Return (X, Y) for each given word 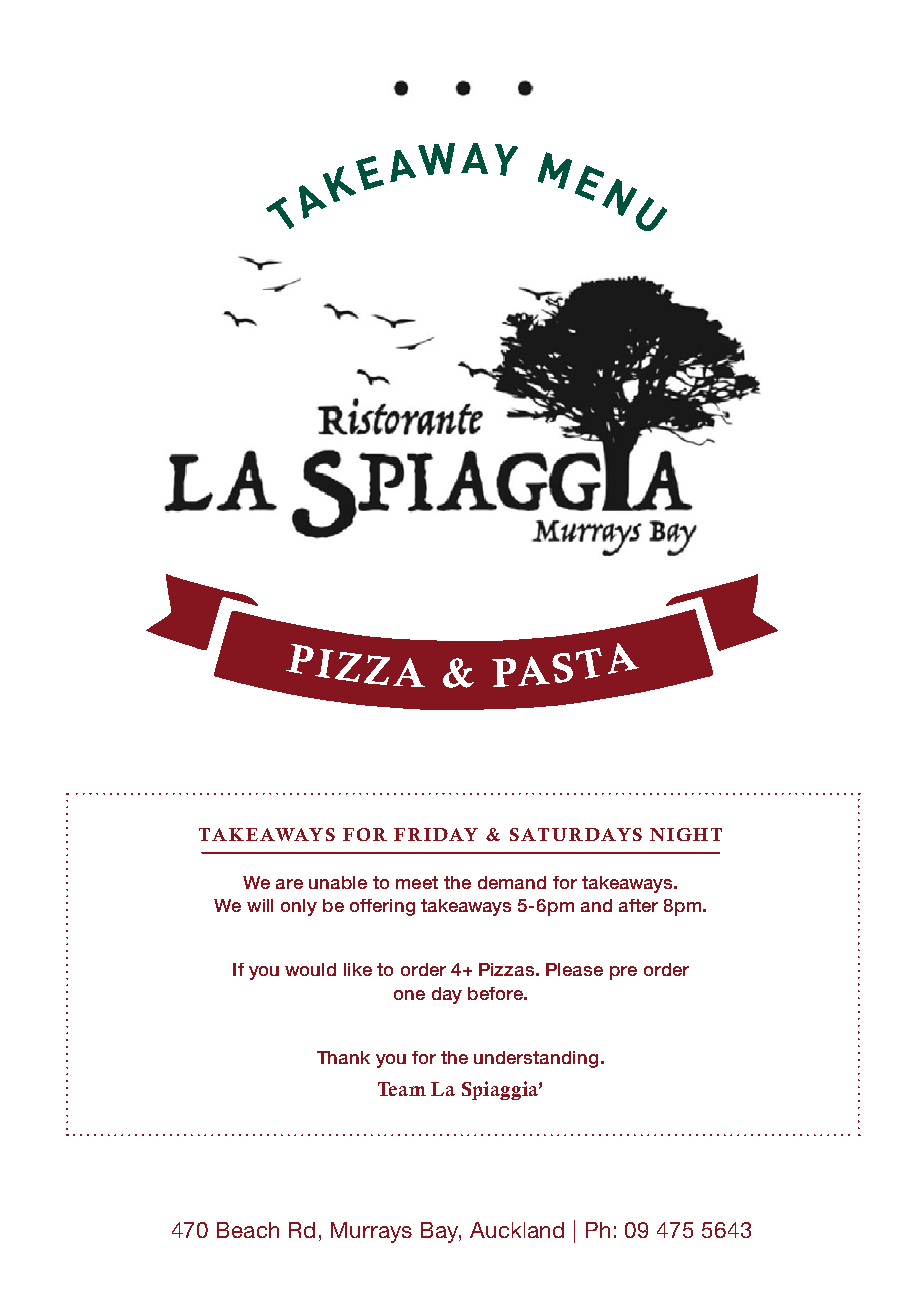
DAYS (613, 834)
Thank (343, 1057)
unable (338, 882)
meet (417, 882)
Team (402, 1089)
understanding (536, 1059)
